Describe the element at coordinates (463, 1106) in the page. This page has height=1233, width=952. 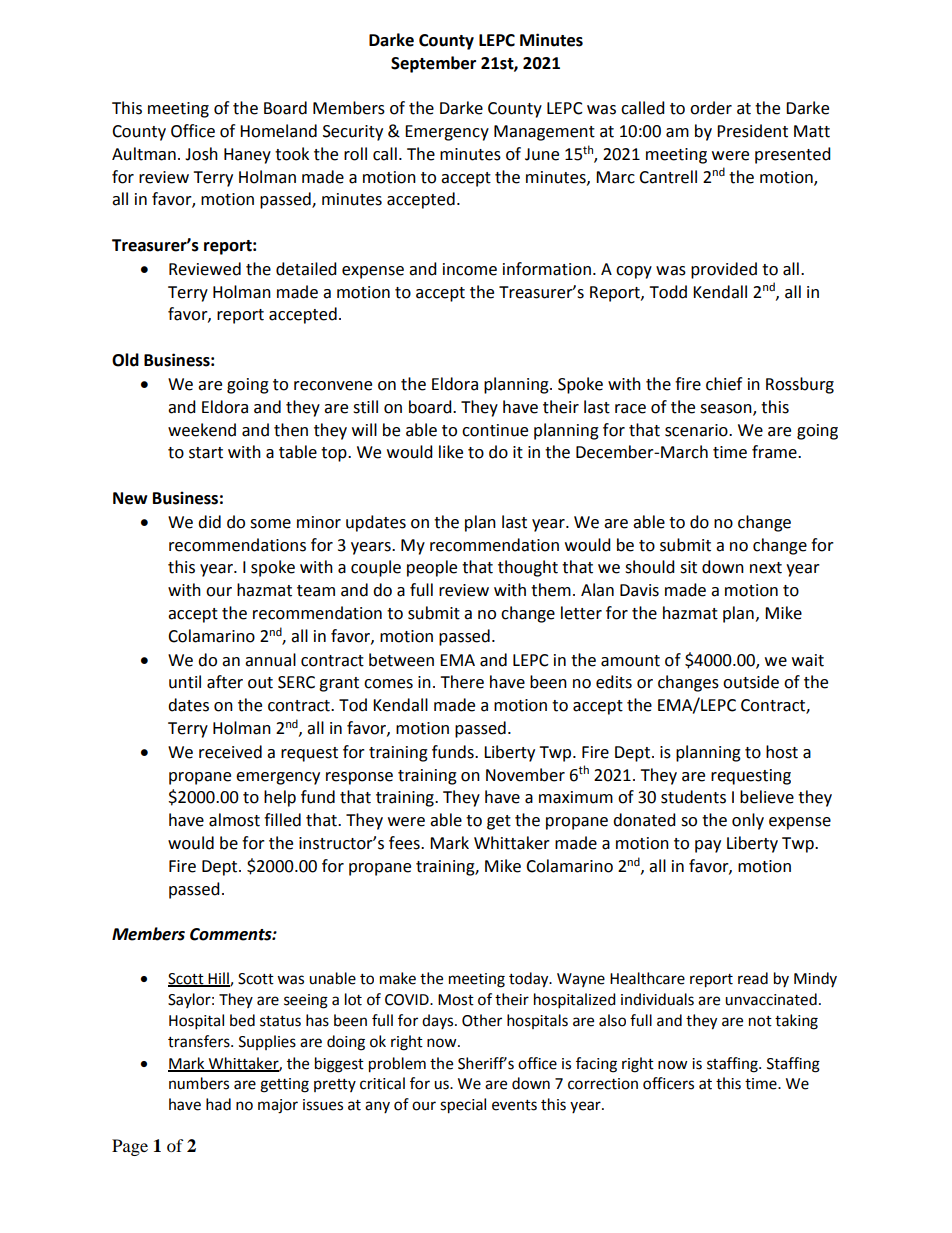
I see `special` at that location.
